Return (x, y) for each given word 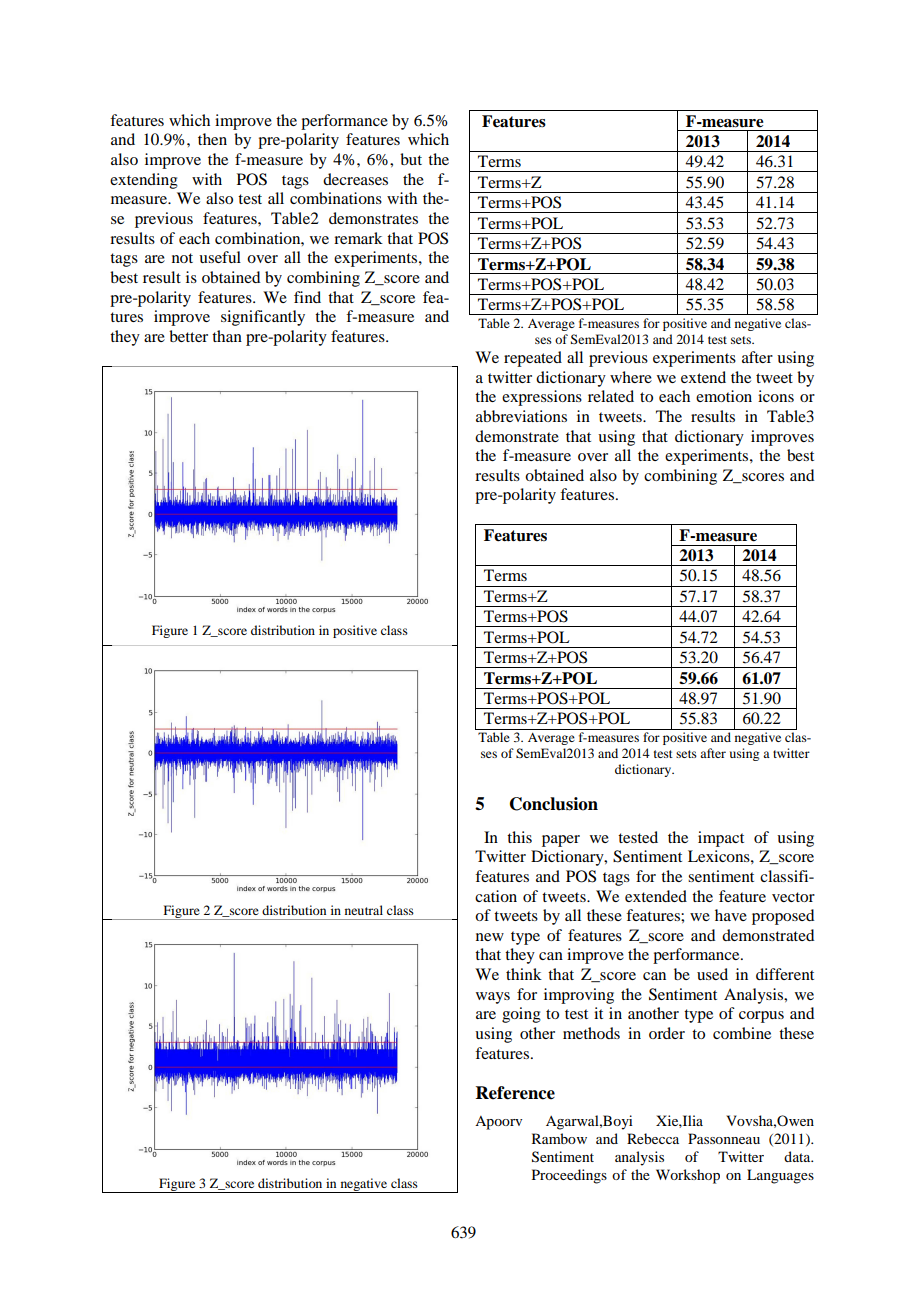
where (631, 377)
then (212, 139)
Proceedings (569, 1176)
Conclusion (554, 804)
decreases (355, 179)
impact (721, 839)
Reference (515, 1093)
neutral (364, 910)
